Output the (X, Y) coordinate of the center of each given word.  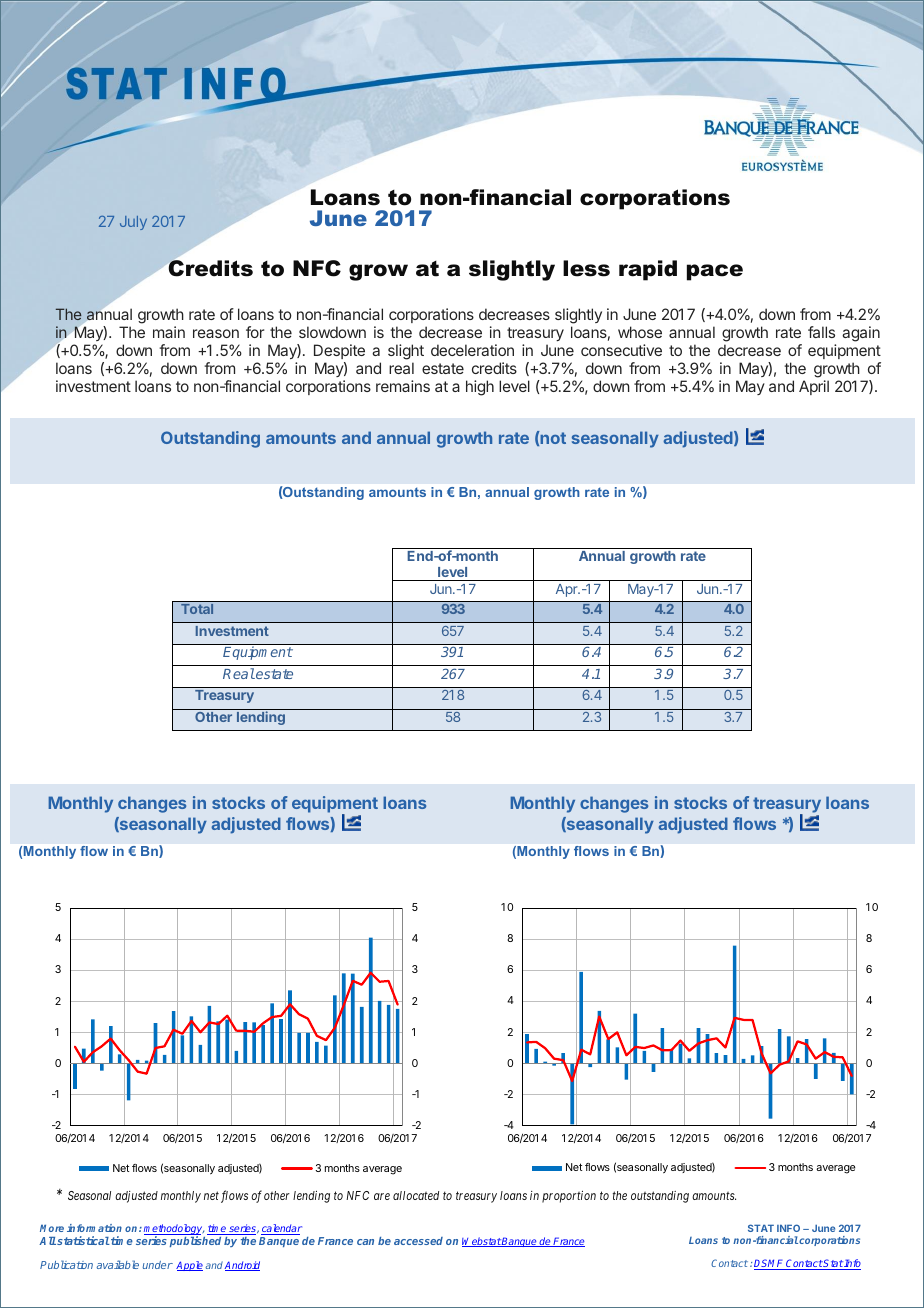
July (133, 223)
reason (216, 333)
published (195, 1241)
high (480, 388)
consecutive (621, 350)
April (814, 387)
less (586, 268)
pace (715, 272)
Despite (339, 351)
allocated (416, 1195)
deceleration (472, 350)
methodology (174, 1230)
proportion (569, 1197)
